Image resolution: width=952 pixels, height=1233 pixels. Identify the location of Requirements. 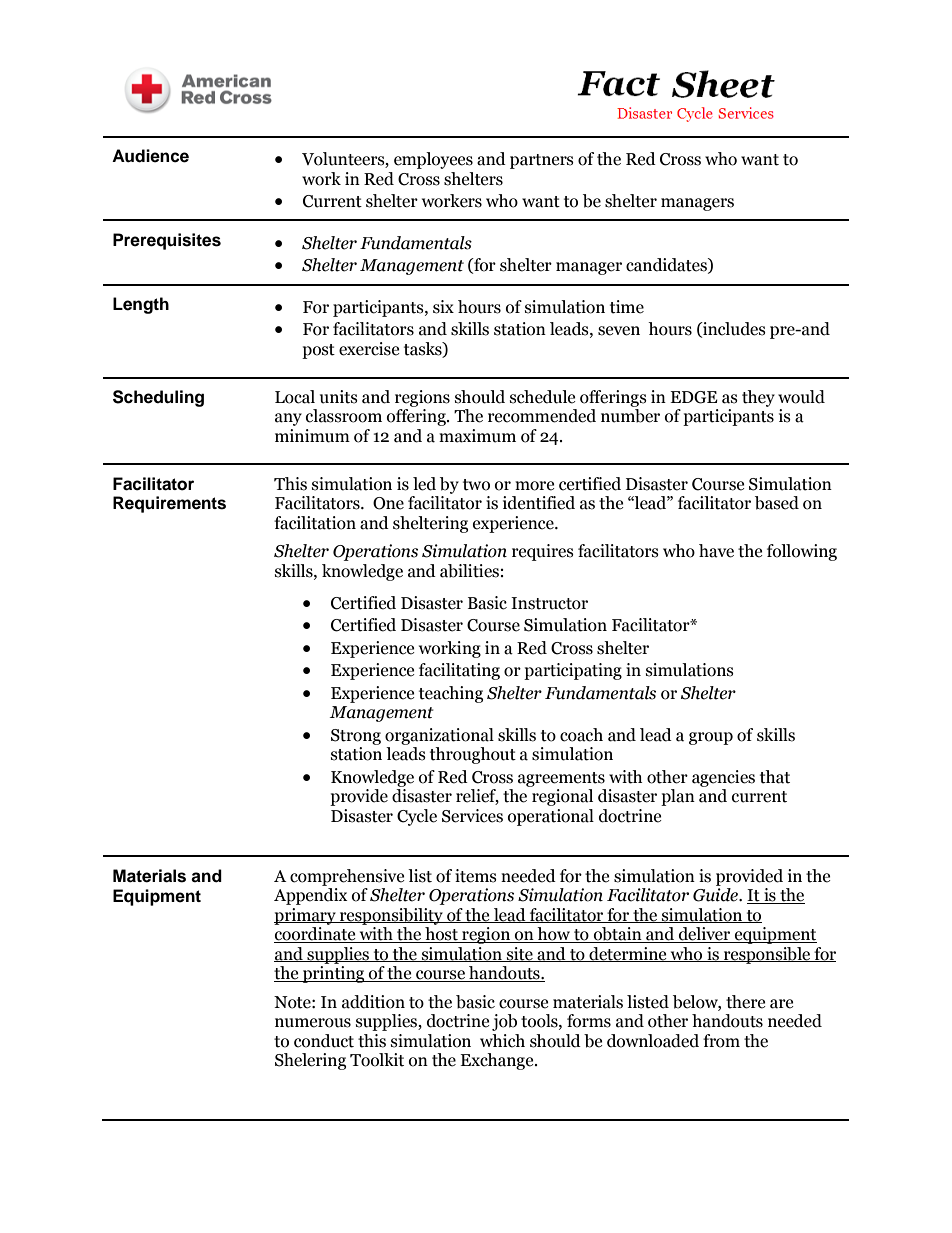
(169, 504).
